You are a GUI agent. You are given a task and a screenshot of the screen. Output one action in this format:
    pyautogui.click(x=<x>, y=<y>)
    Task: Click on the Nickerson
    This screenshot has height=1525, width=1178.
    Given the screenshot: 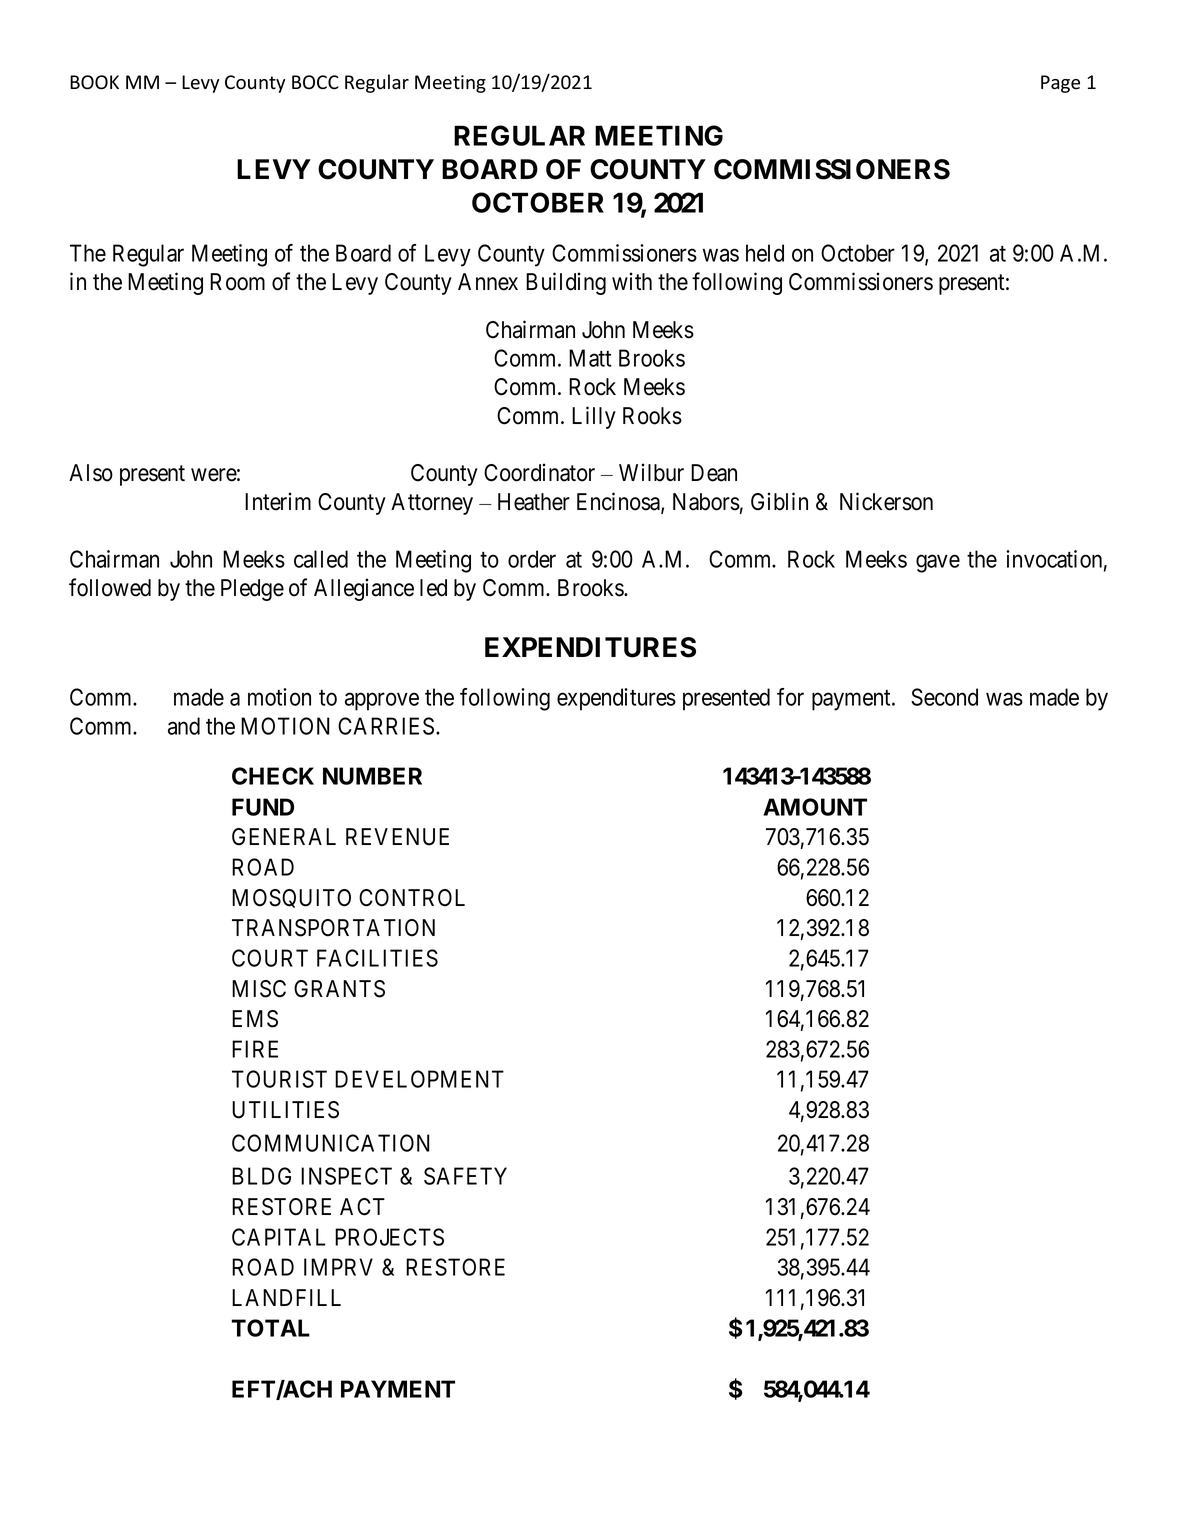 What is the action you would take?
    pyautogui.click(x=886, y=501)
